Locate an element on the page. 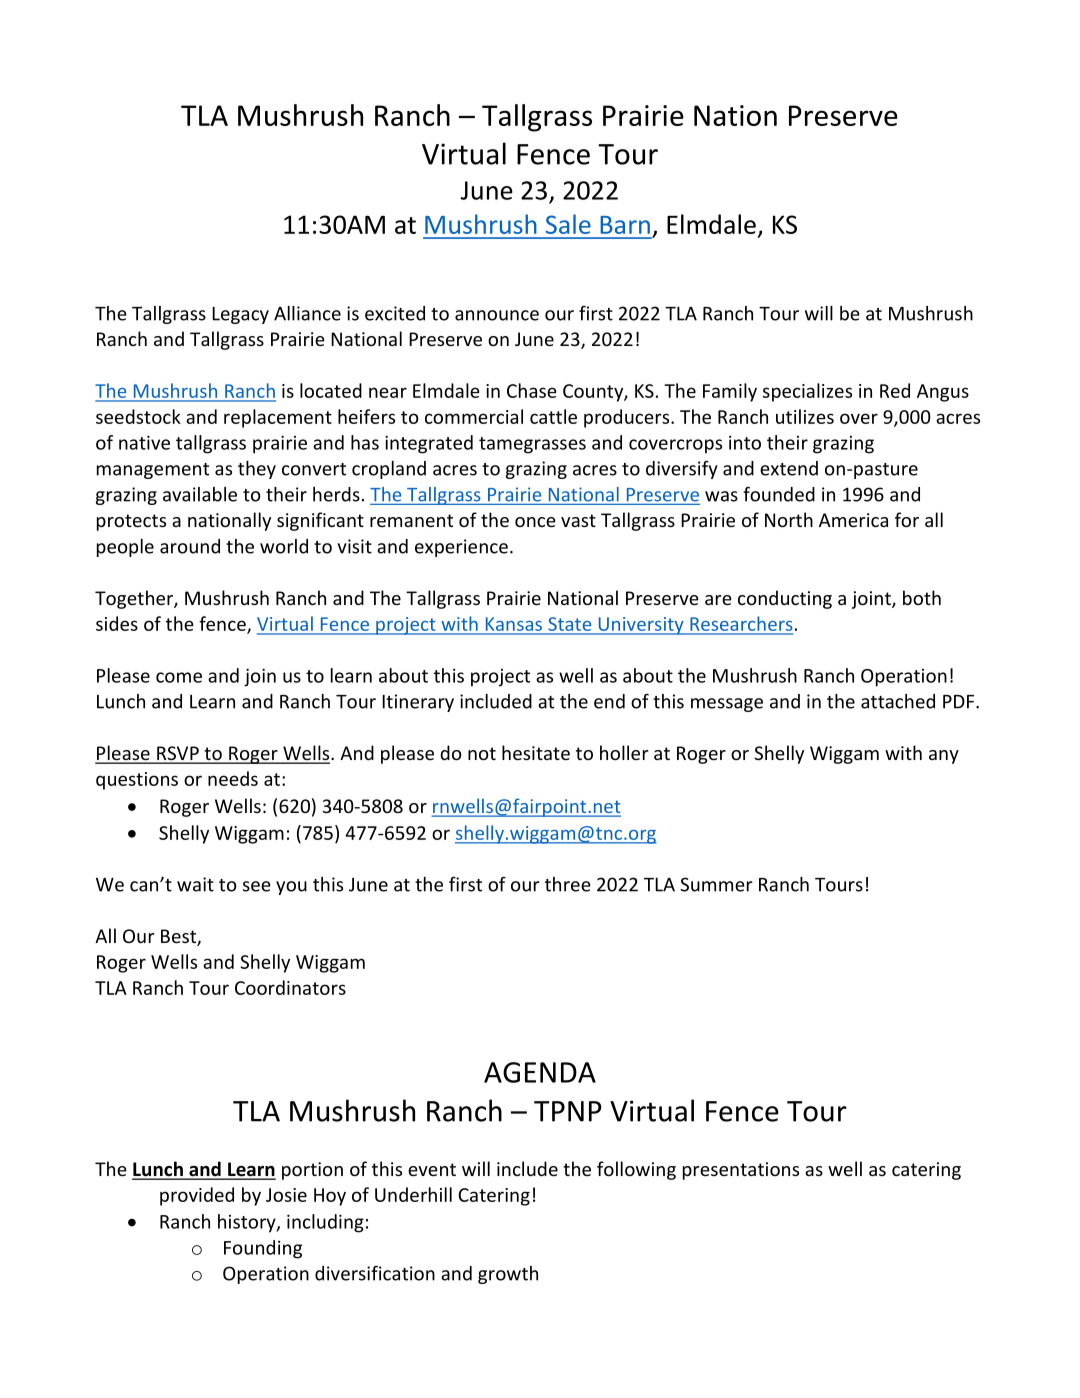 Image resolution: width=1080 pixels, height=1398 pixels. AGENDA is located at coordinates (540, 1072).
